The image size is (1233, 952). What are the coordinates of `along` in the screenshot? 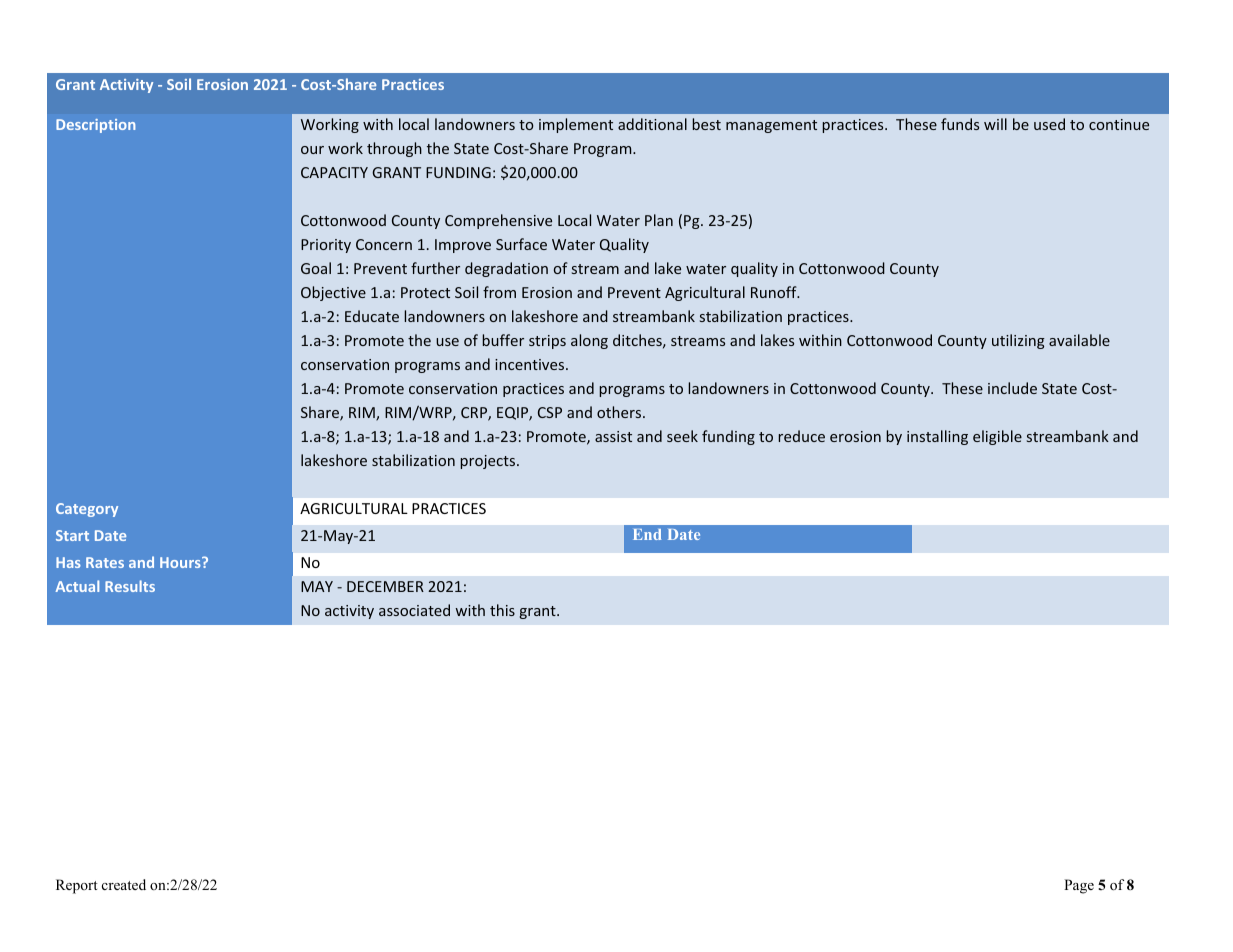 It's located at (589, 341).
